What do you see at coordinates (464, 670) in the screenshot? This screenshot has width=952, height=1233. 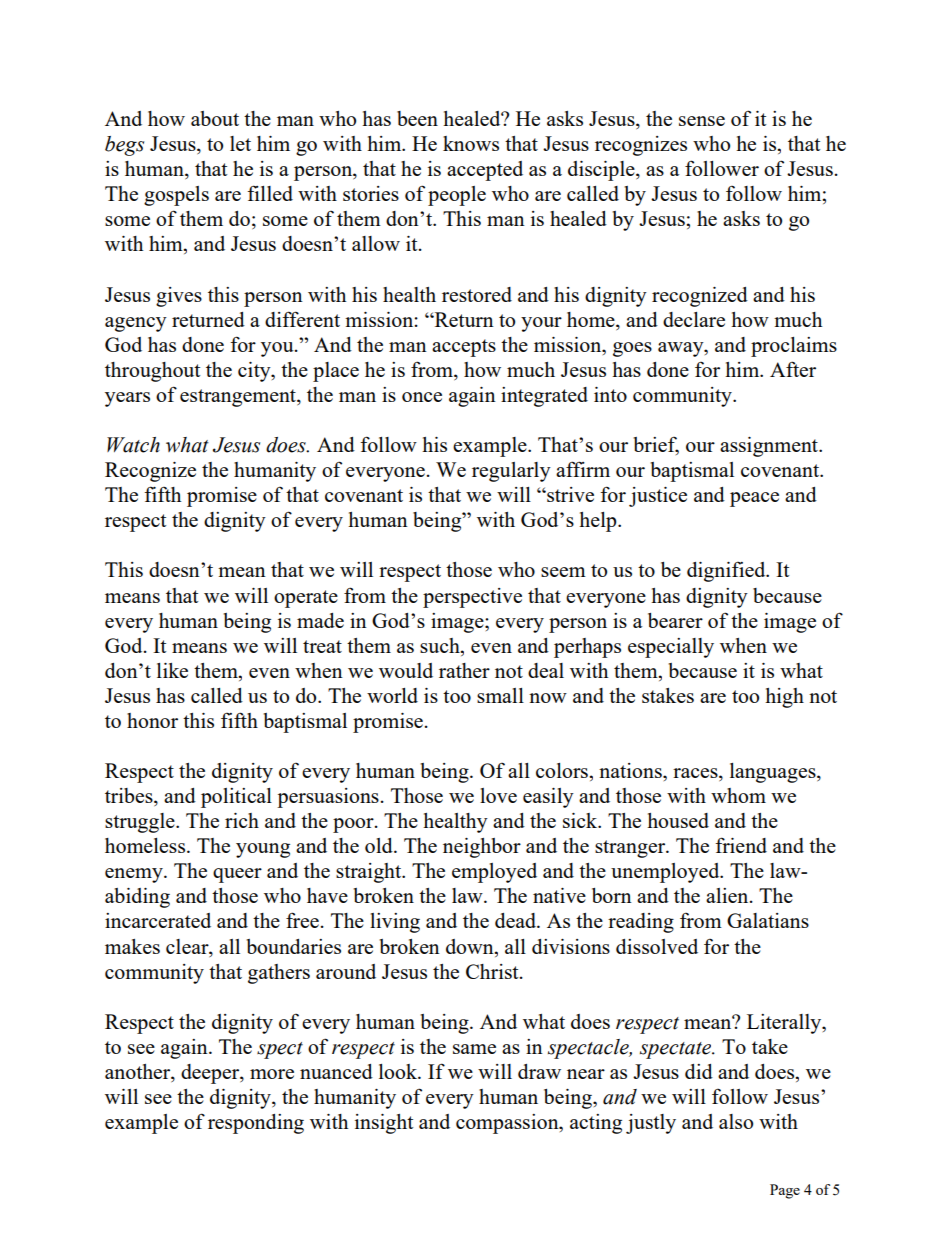 I see `rather` at bounding box center [464, 670].
